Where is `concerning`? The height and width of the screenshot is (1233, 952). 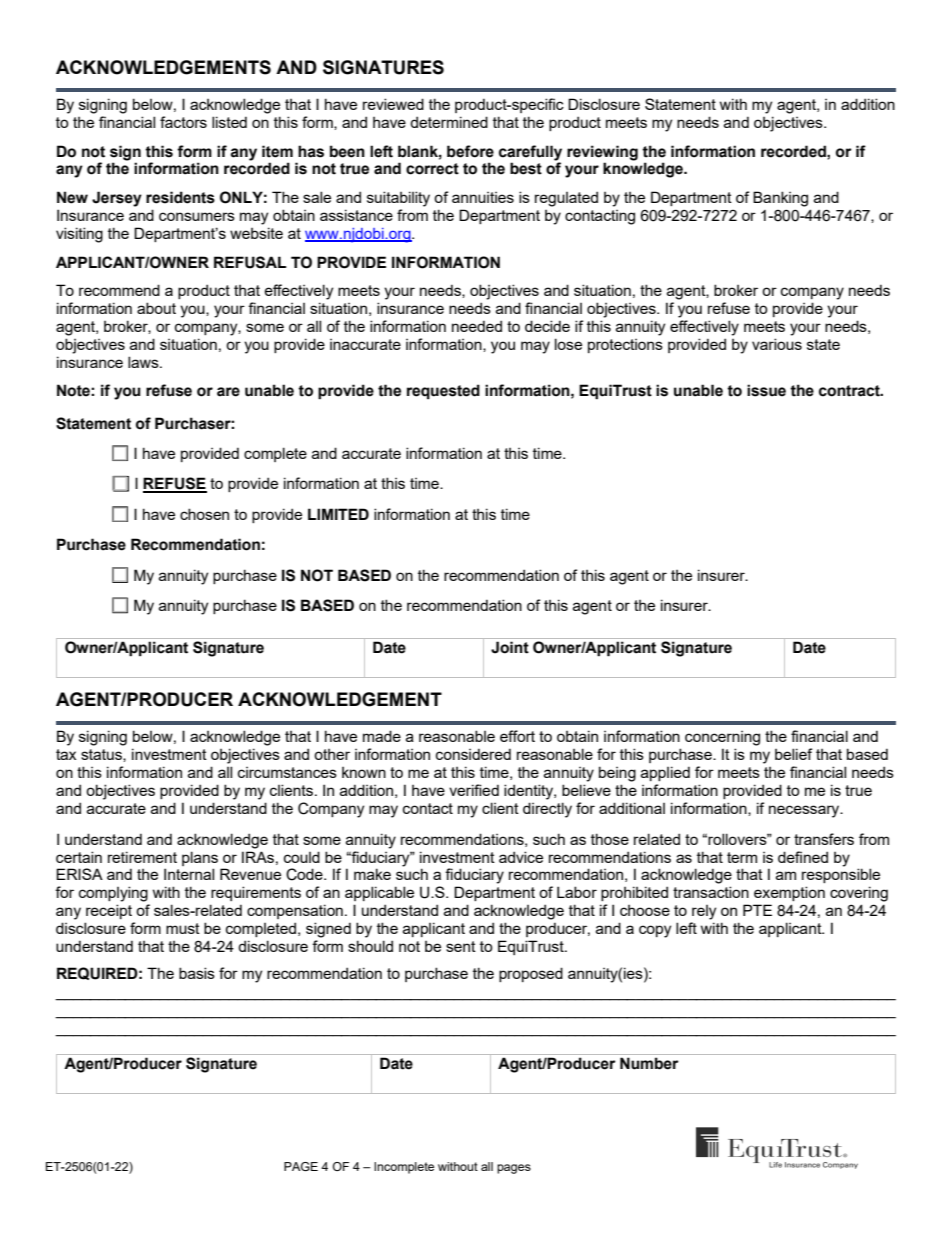 concerning is located at coordinates (722, 738).
